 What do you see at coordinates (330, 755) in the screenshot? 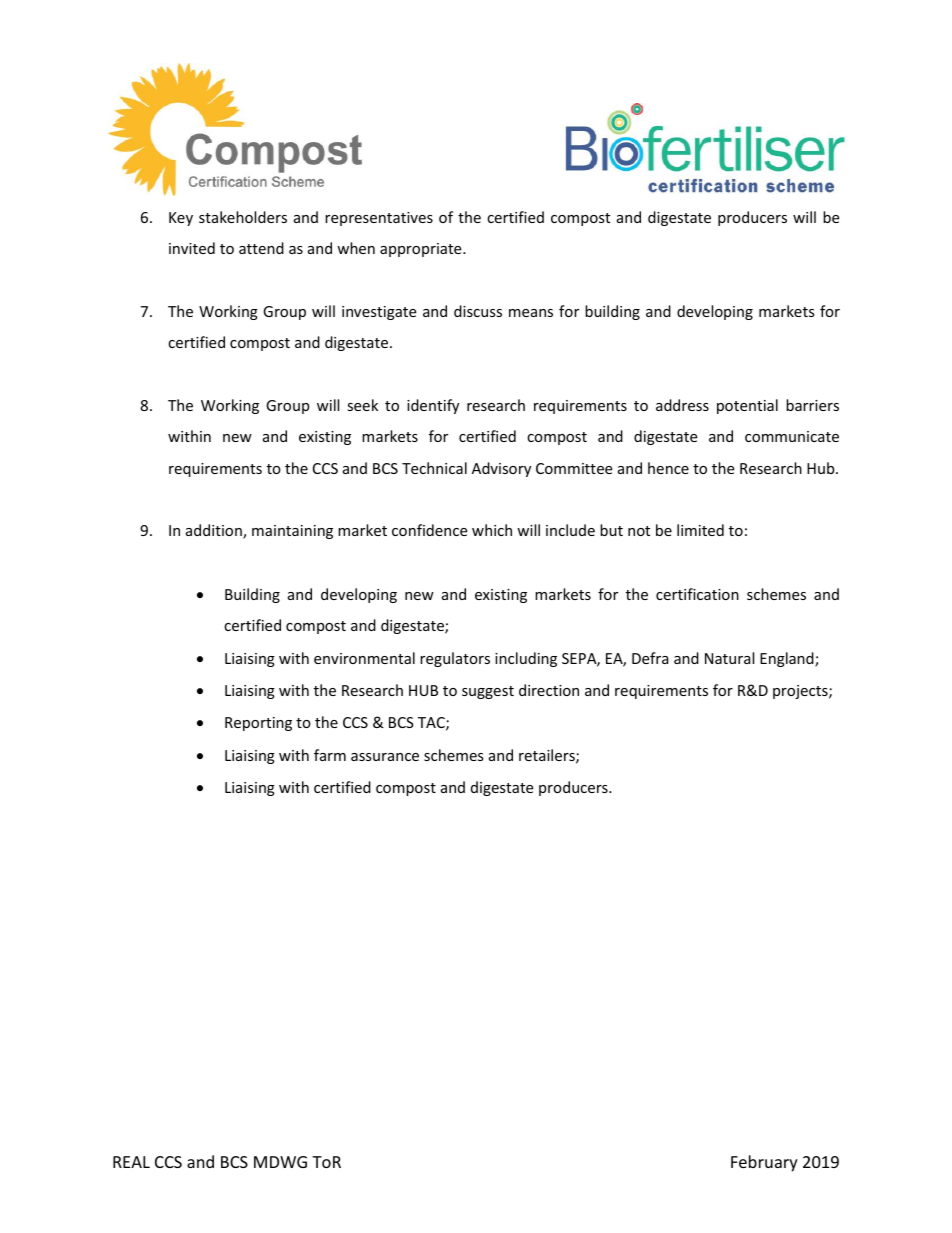
I see `farm` at bounding box center [330, 755].
